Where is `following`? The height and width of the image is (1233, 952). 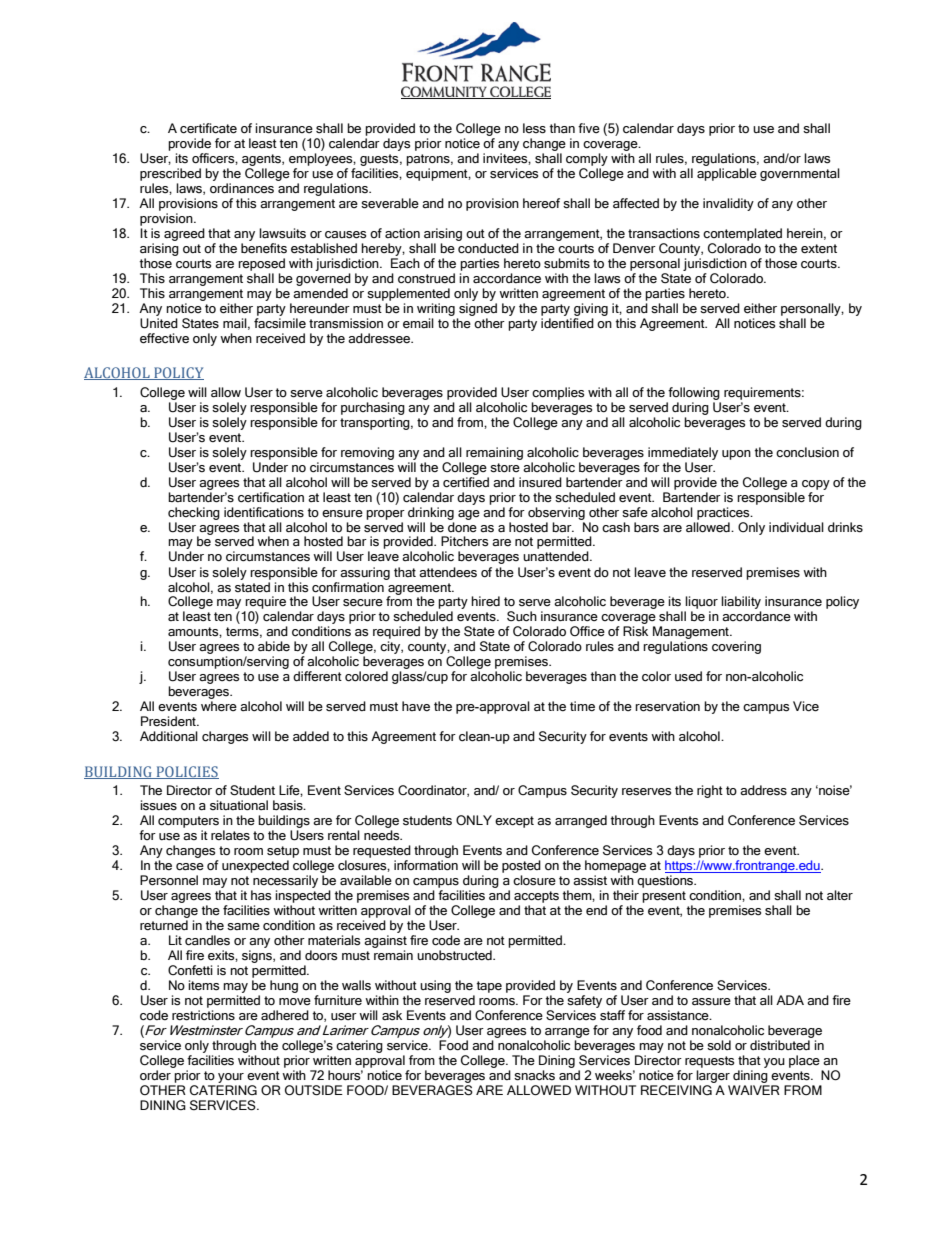
following is located at coordinates (694, 393).
